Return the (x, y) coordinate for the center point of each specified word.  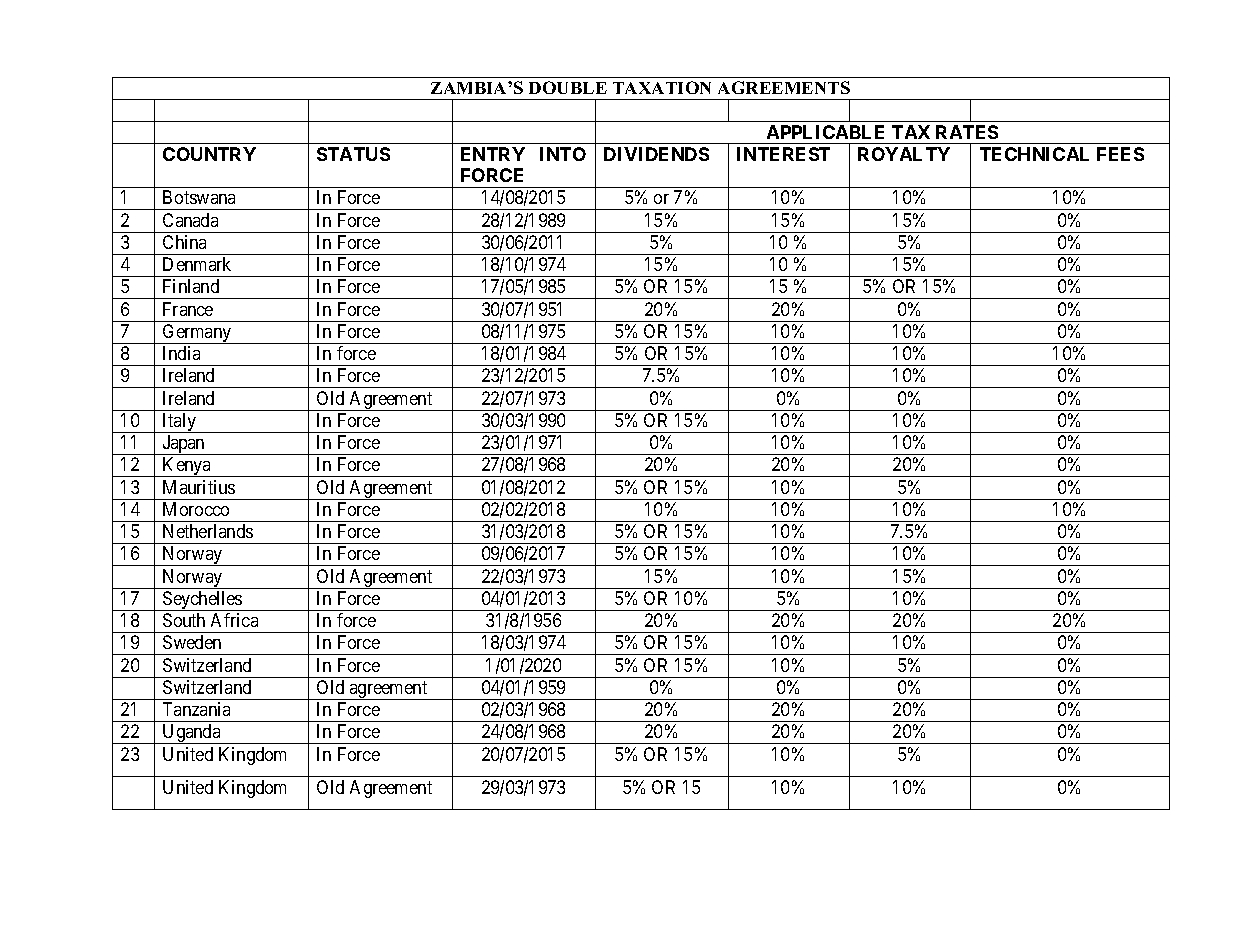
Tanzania (196, 709)
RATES (967, 132)
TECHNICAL (1034, 154)
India (181, 353)
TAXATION (662, 87)
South (184, 620)
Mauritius (199, 487)
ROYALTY (904, 154)
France (188, 309)
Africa (234, 620)
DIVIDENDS (656, 154)
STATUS (353, 154)
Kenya (187, 467)
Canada (190, 220)
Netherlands (208, 531)
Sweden (192, 642)
